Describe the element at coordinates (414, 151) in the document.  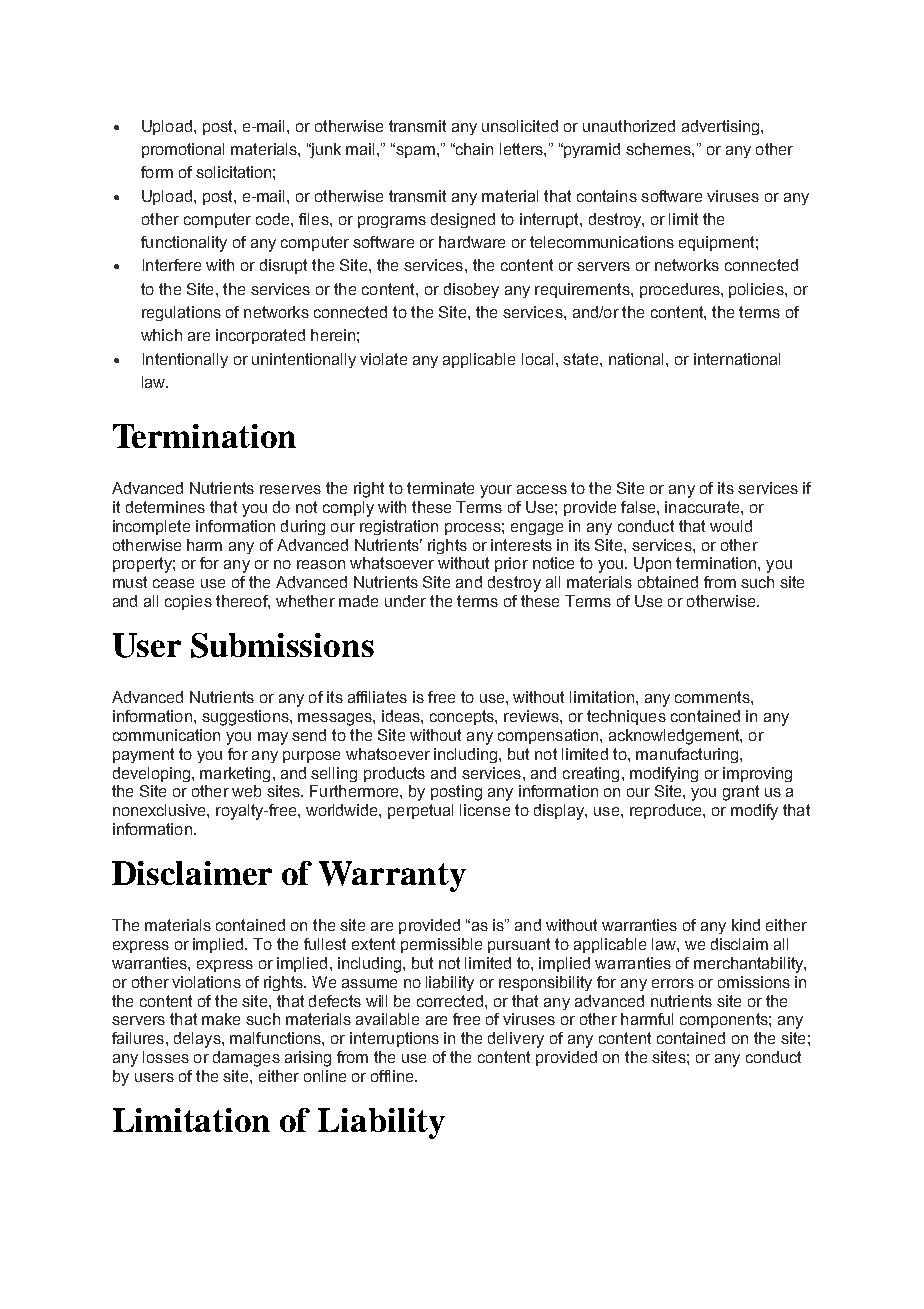
I see `spam` at that location.
